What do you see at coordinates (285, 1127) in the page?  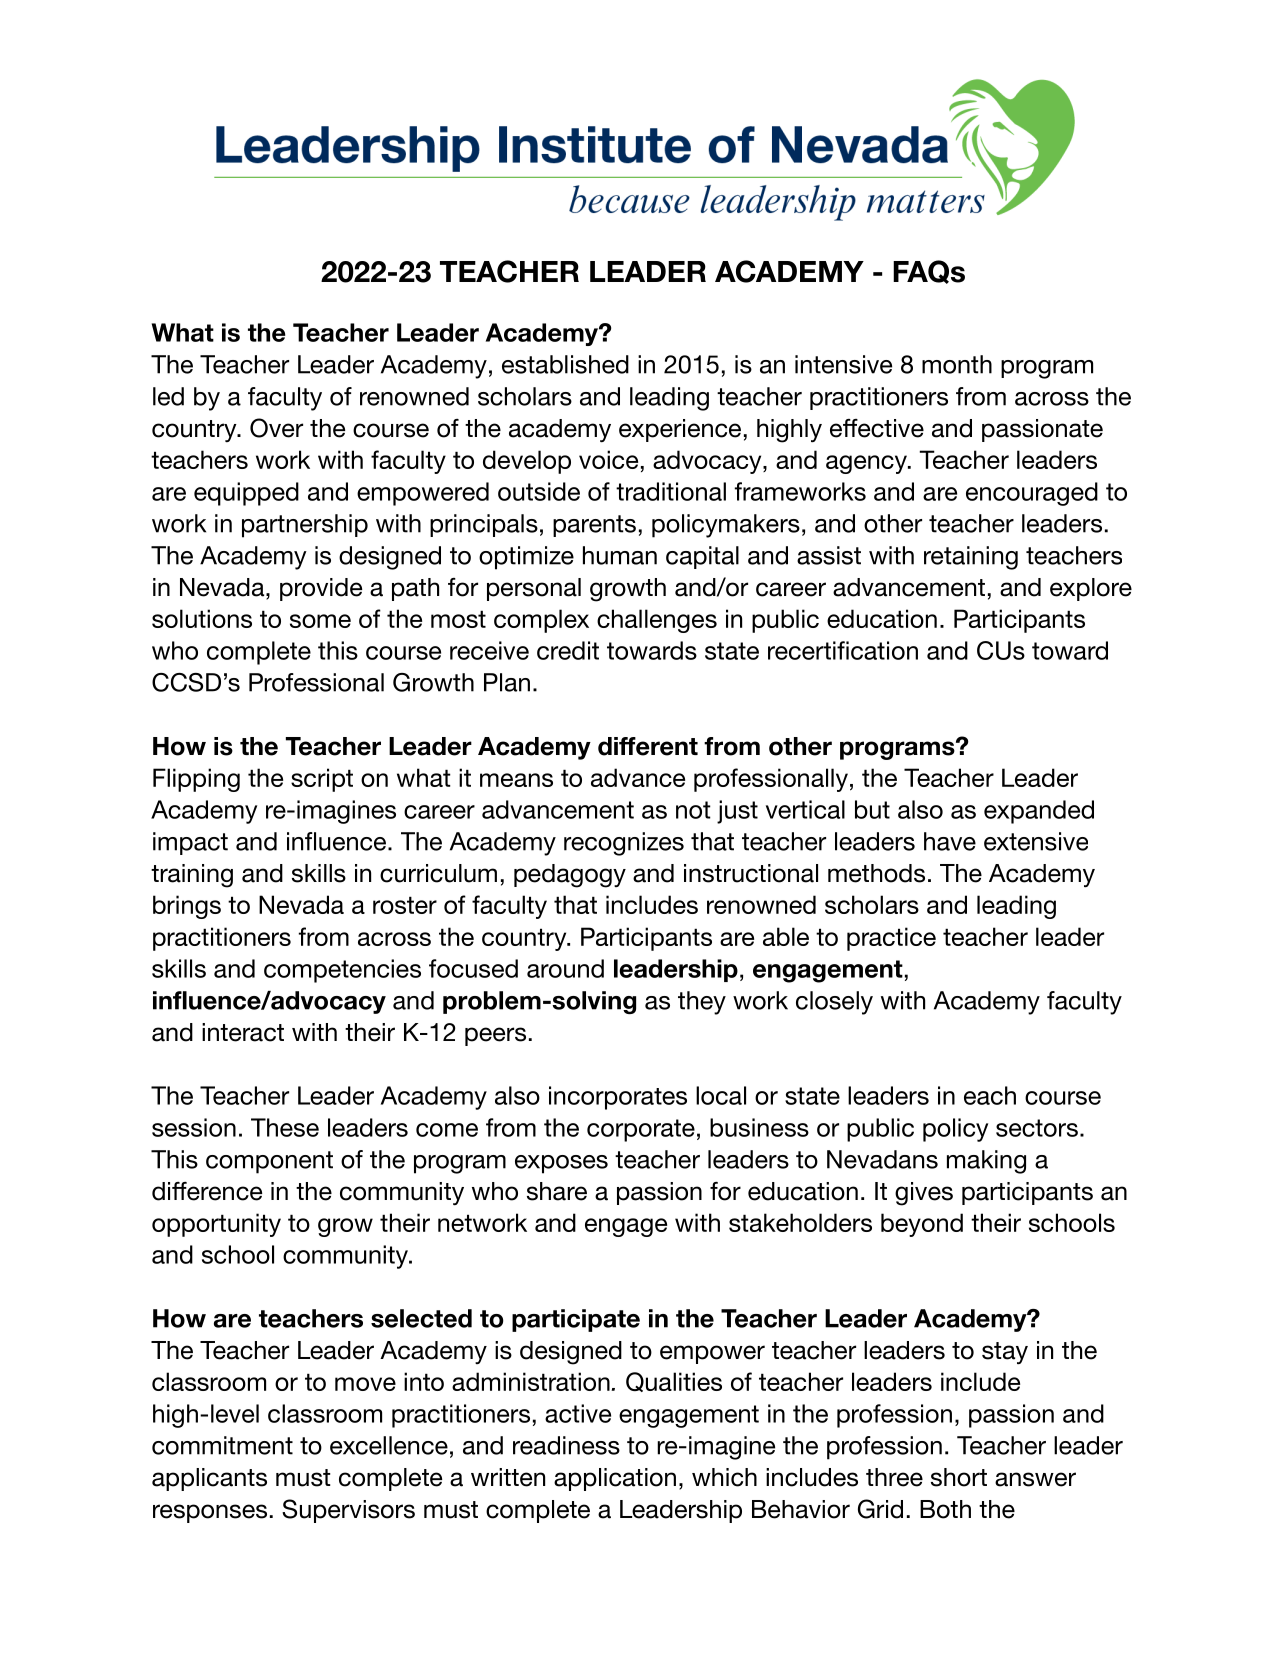 I see `These` at bounding box center [285, 1127].
